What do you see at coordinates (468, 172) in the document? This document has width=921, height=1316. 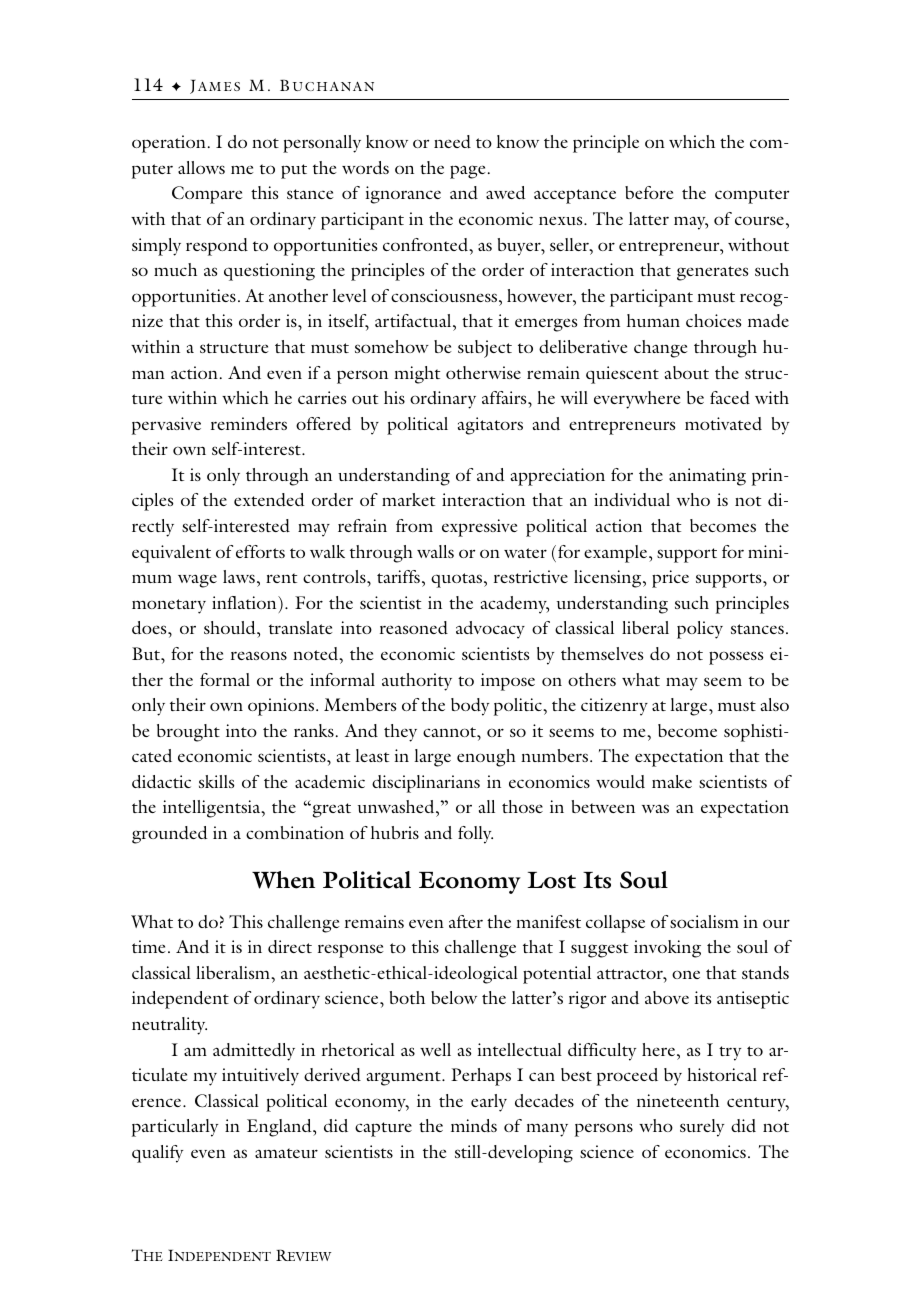 I see `page` at bounding box center [468, 172].
